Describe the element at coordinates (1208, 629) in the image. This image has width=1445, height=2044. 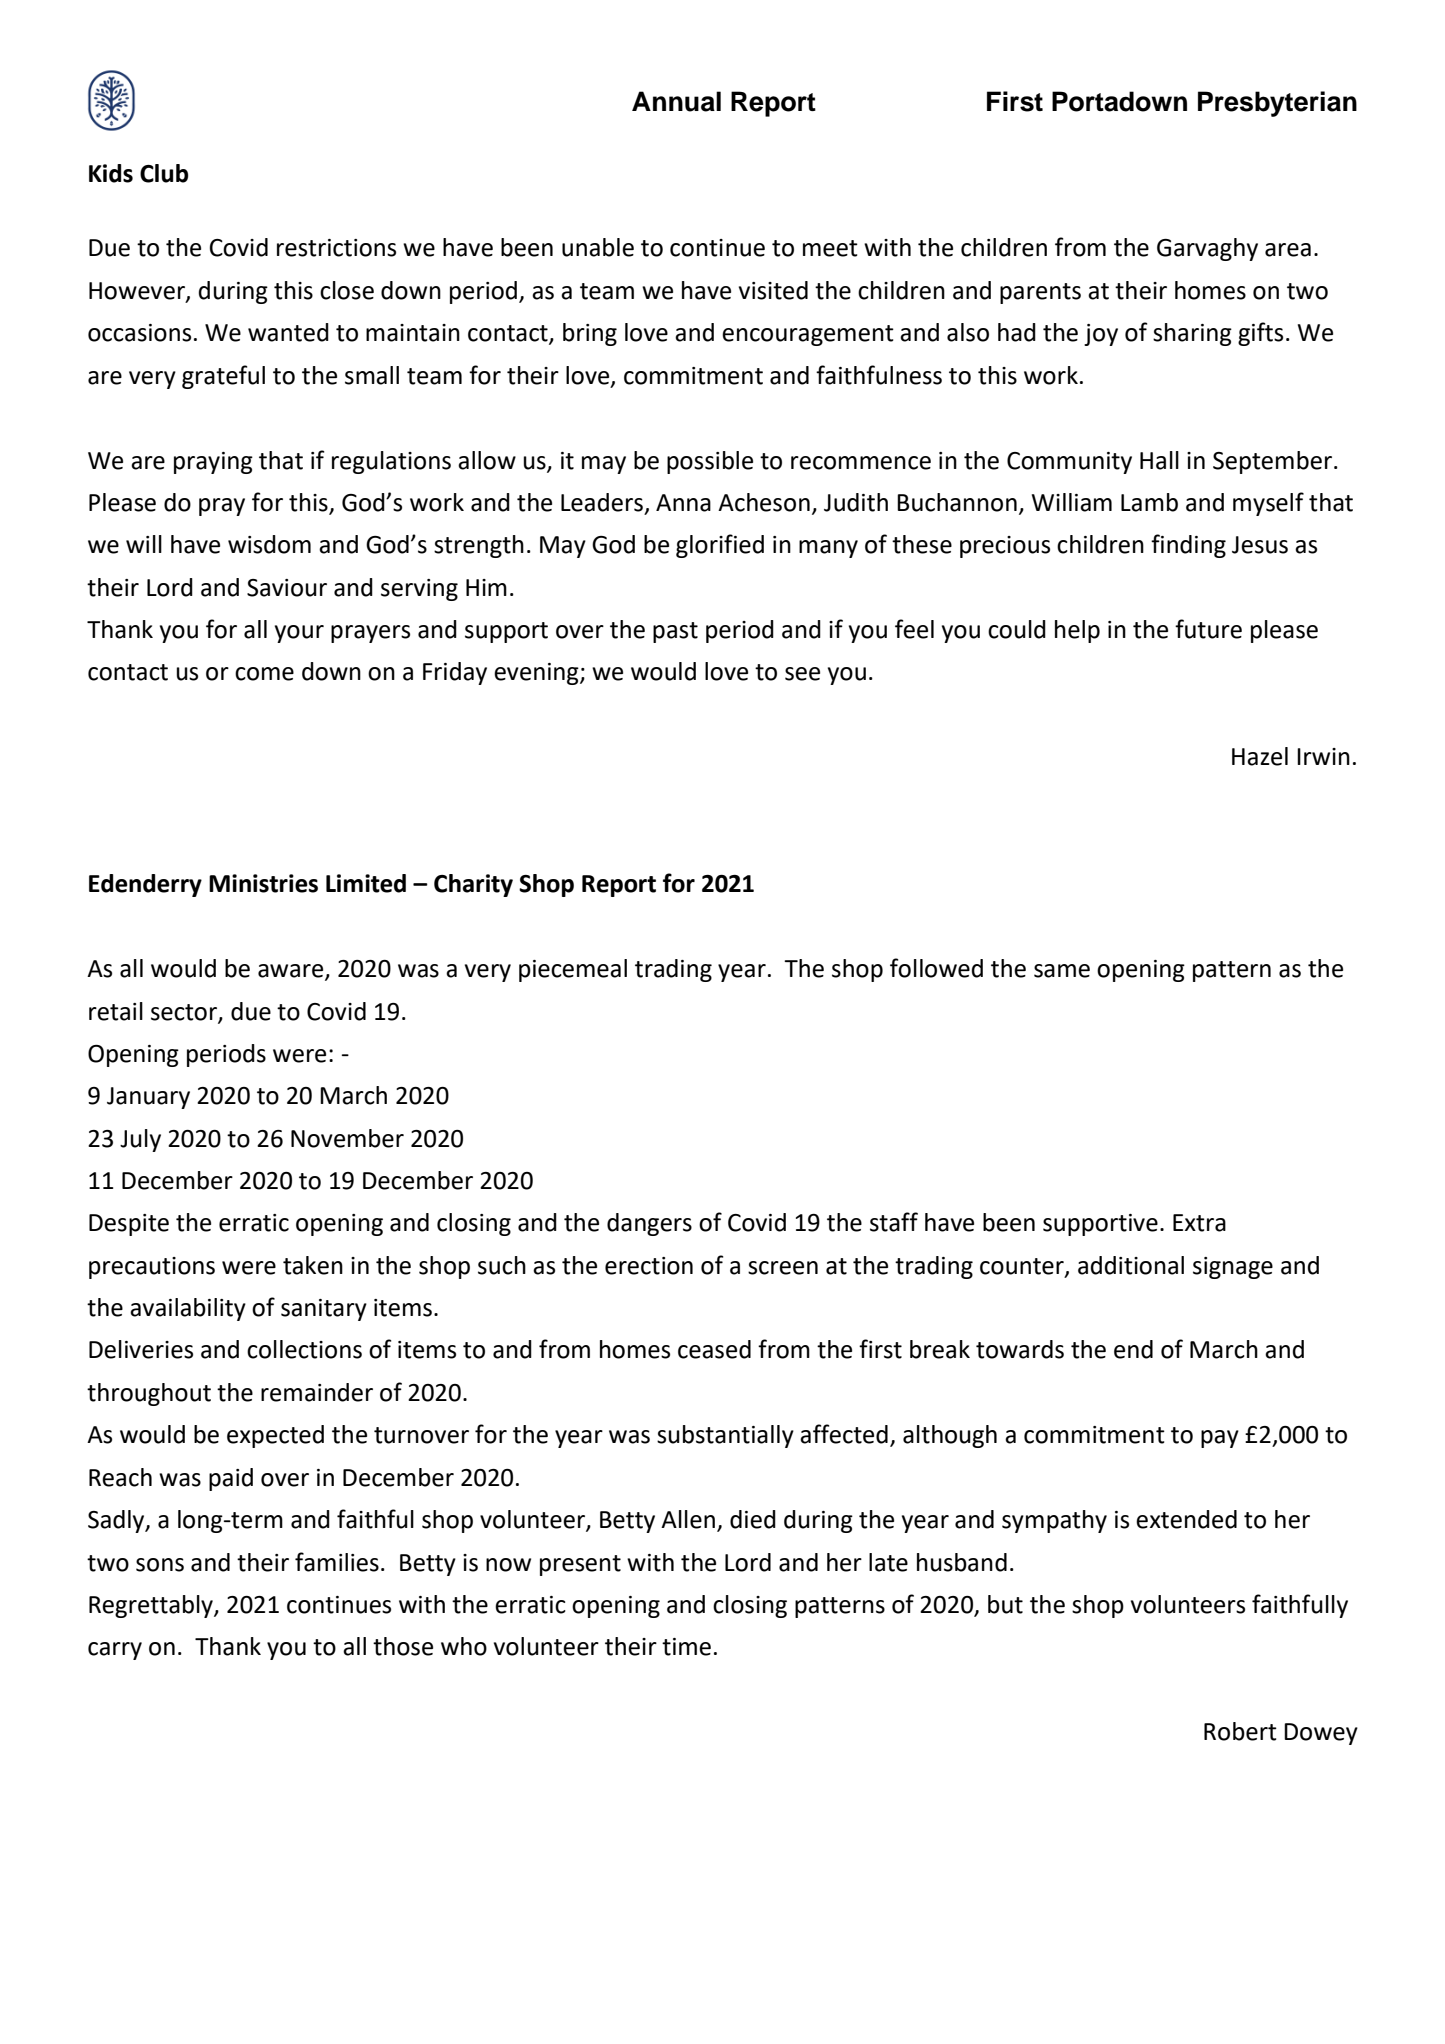
I see `future` at that location.
